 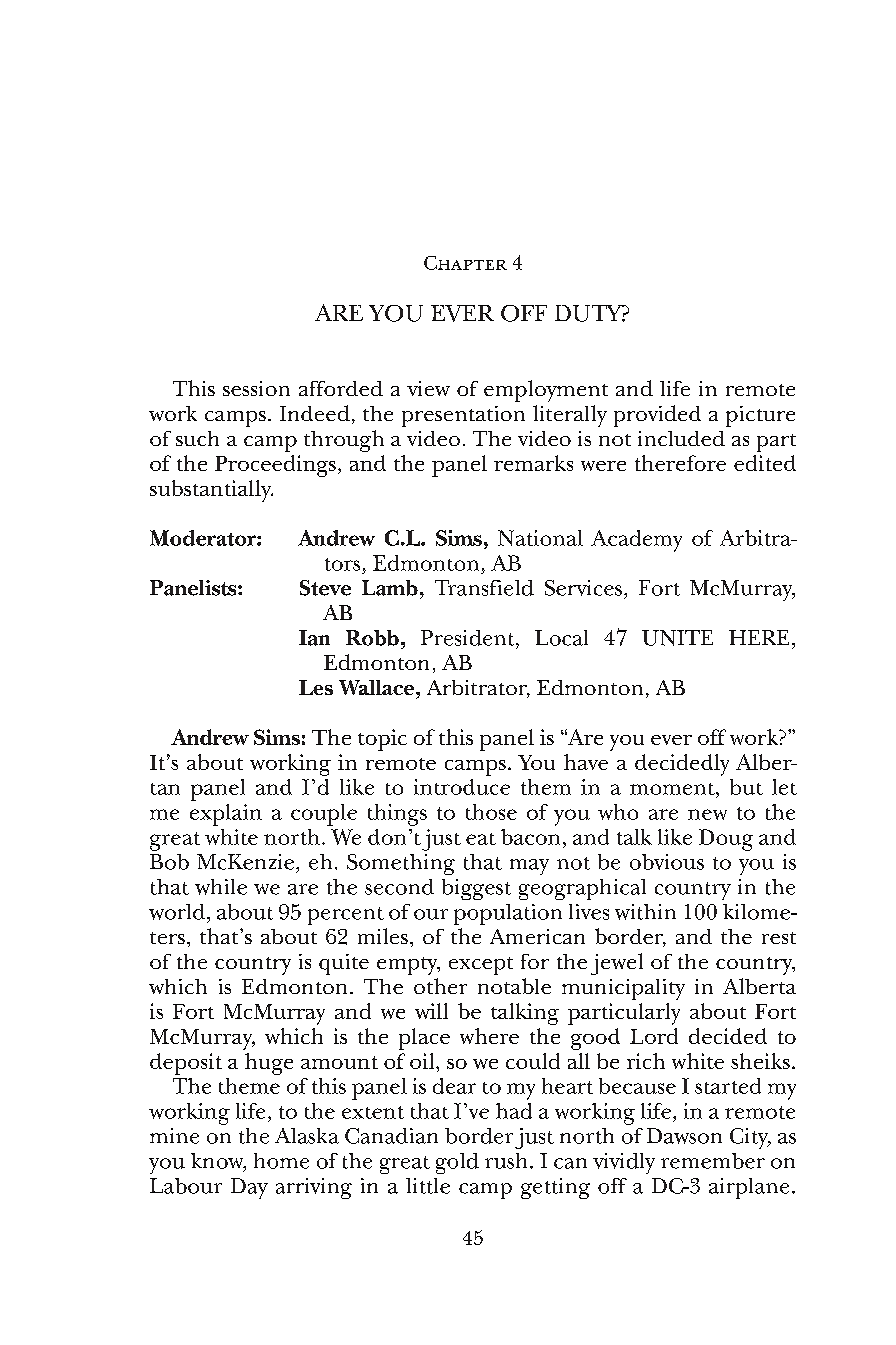 What do you see at coordinates (226, 815) in the screenshot?
I see `explain` at bounding box center [226, 815].
